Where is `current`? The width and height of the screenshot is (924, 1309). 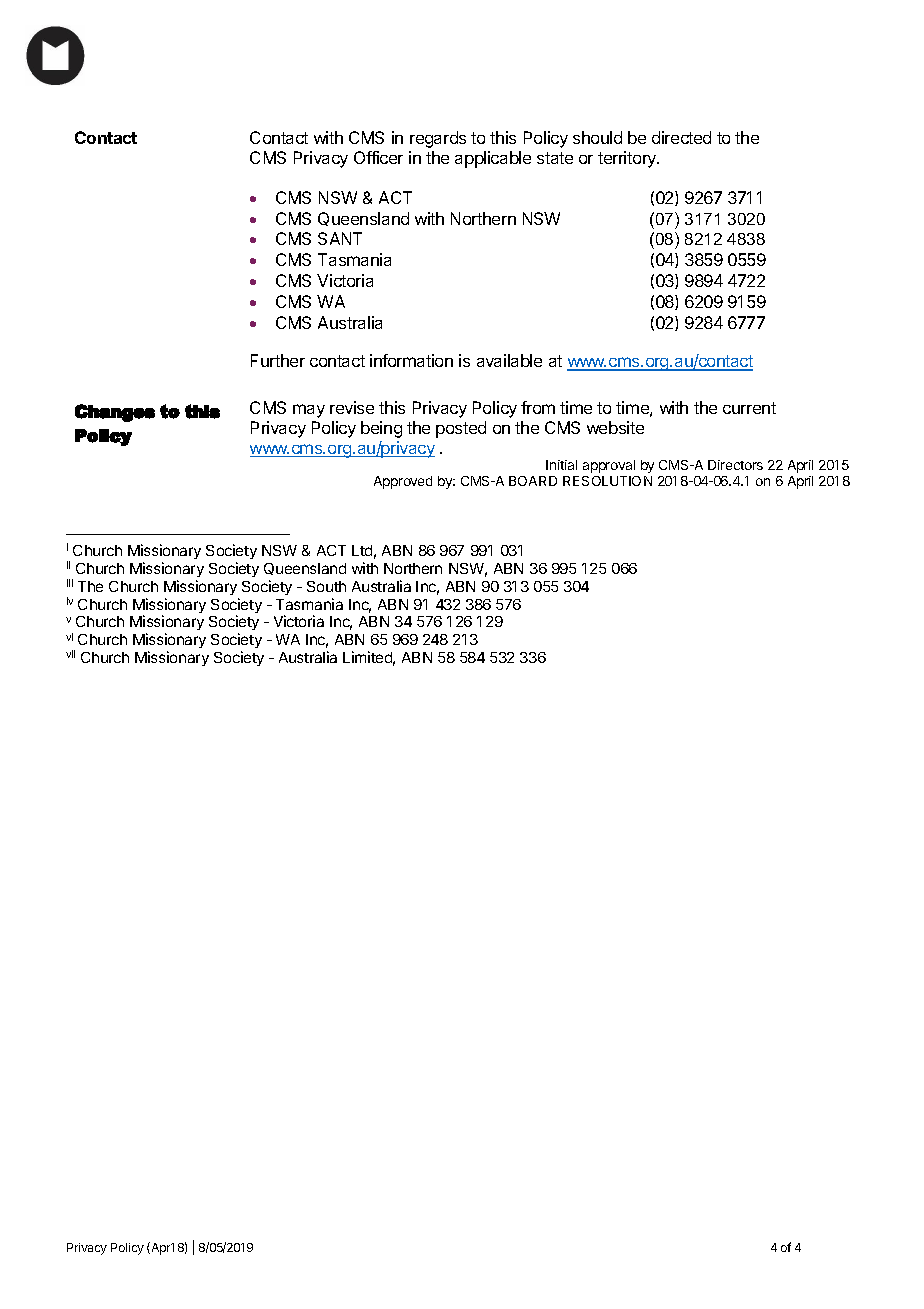 current is located at coordinates (749, 408).
